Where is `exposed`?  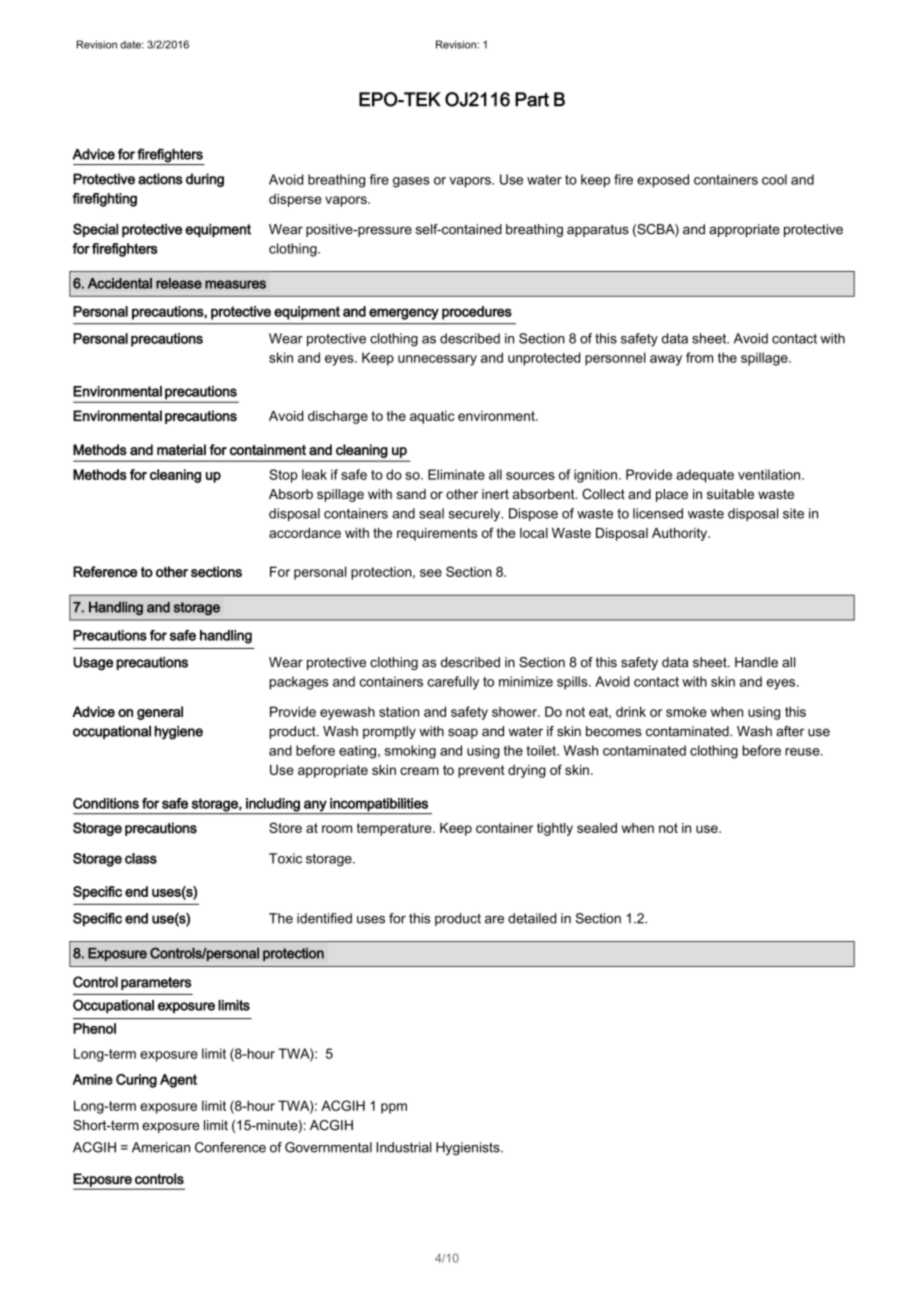
exposed is located at coordinates (663, 181).
